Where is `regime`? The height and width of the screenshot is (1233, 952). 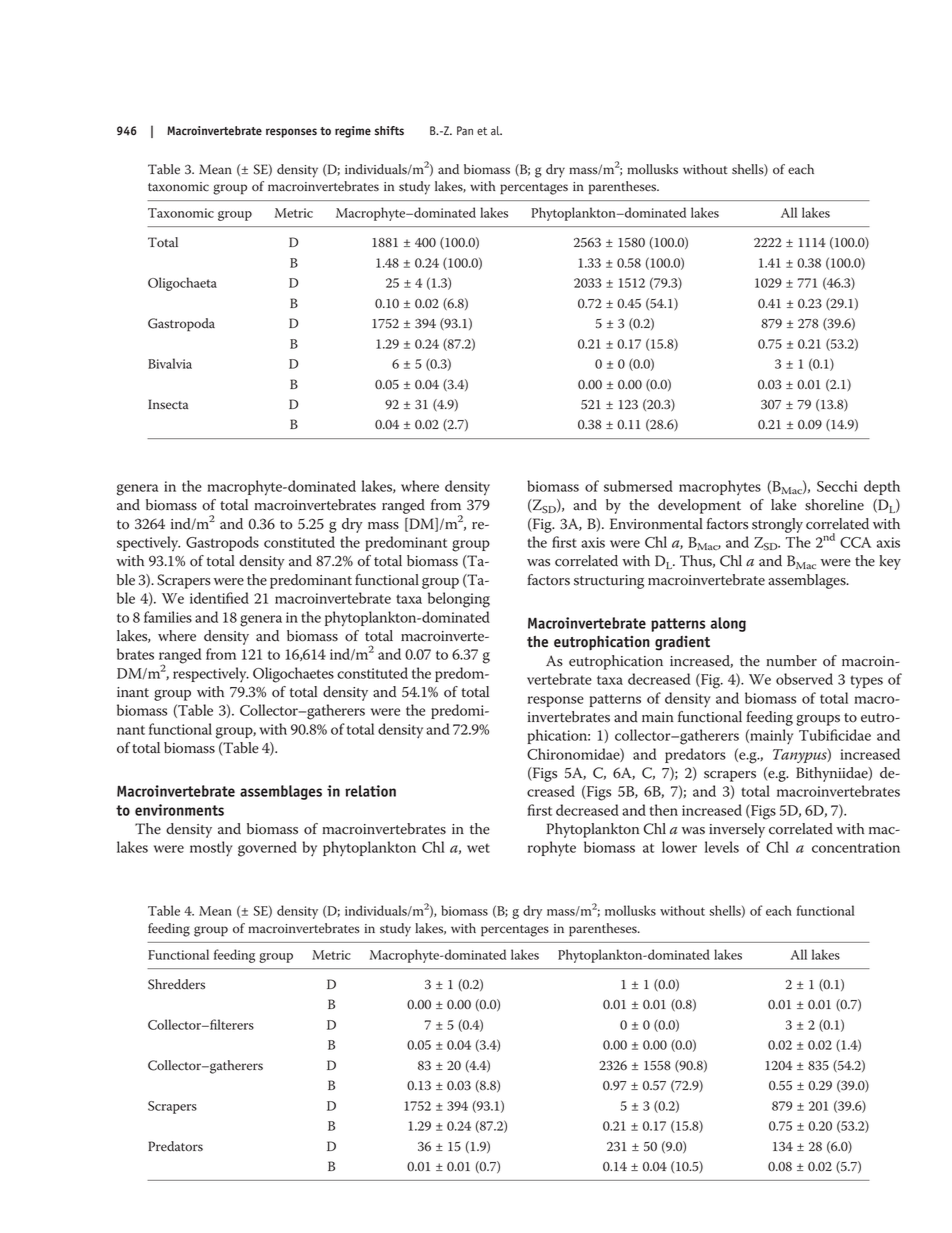 regime is located at coordinates (353, 132).
